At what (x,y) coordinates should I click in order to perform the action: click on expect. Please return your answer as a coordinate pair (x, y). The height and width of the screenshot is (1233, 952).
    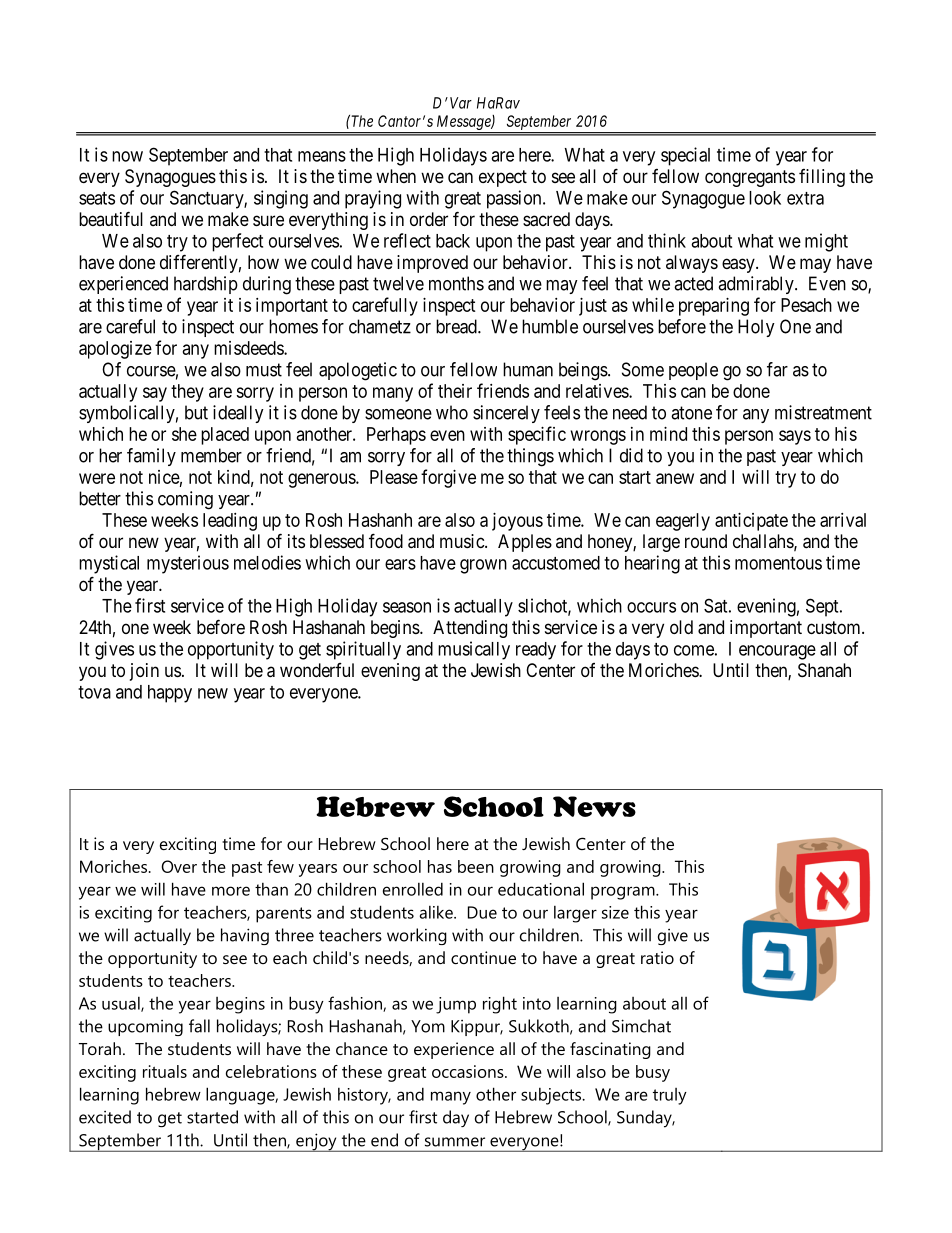
    Looking at the image, I should click on (503, 178).
